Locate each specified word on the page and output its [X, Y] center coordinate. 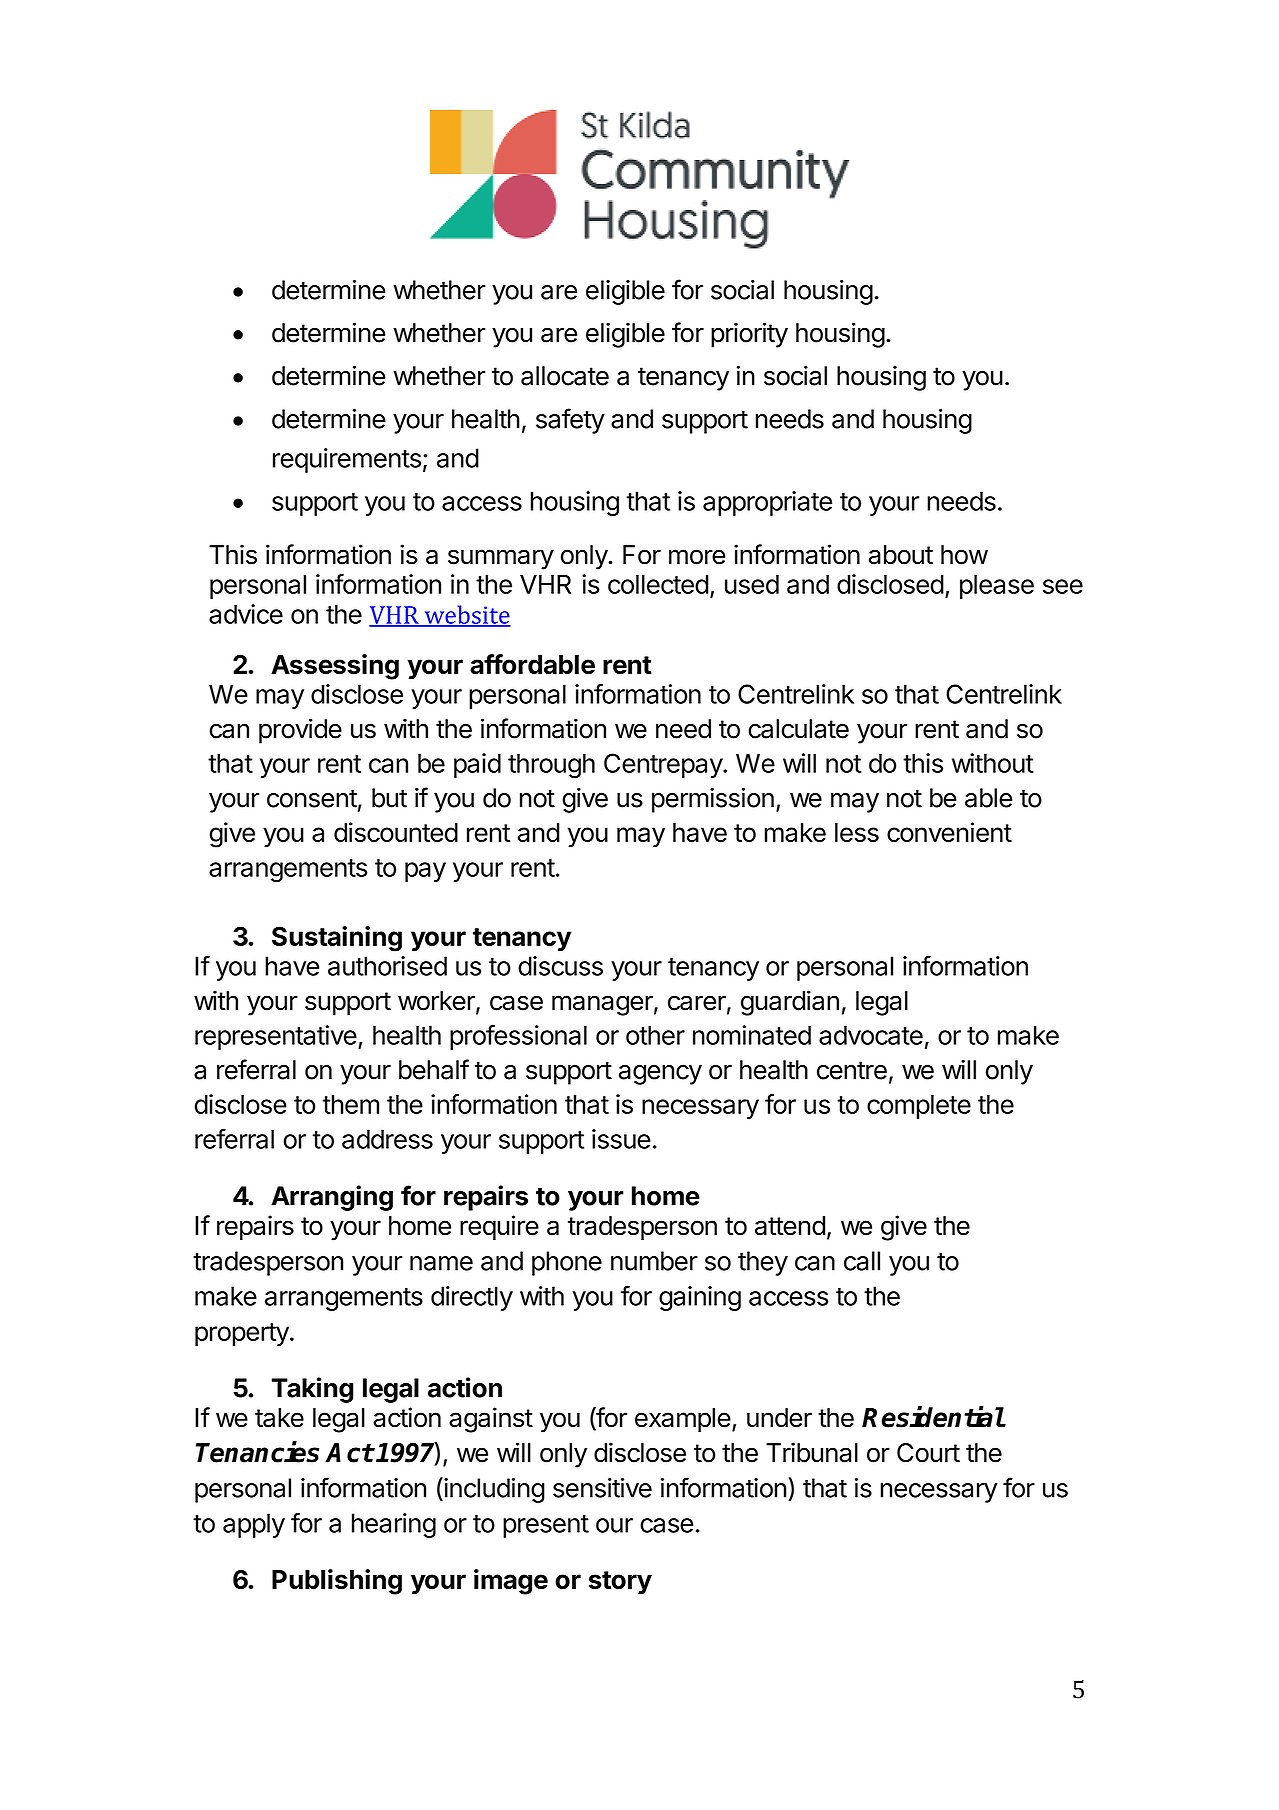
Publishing [337, 1582]
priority [749, 335]
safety [570, 421]
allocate [565, 376]
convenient [949, 832]
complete [919, 1107]
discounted [396, 832]
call [862, 1261]
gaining [700, 1298]
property [243, 1334]
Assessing [335, 667]
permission [713, 800]
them [351, 1104]
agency [660, 1075]
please [997, 587]
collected [658, 584]
